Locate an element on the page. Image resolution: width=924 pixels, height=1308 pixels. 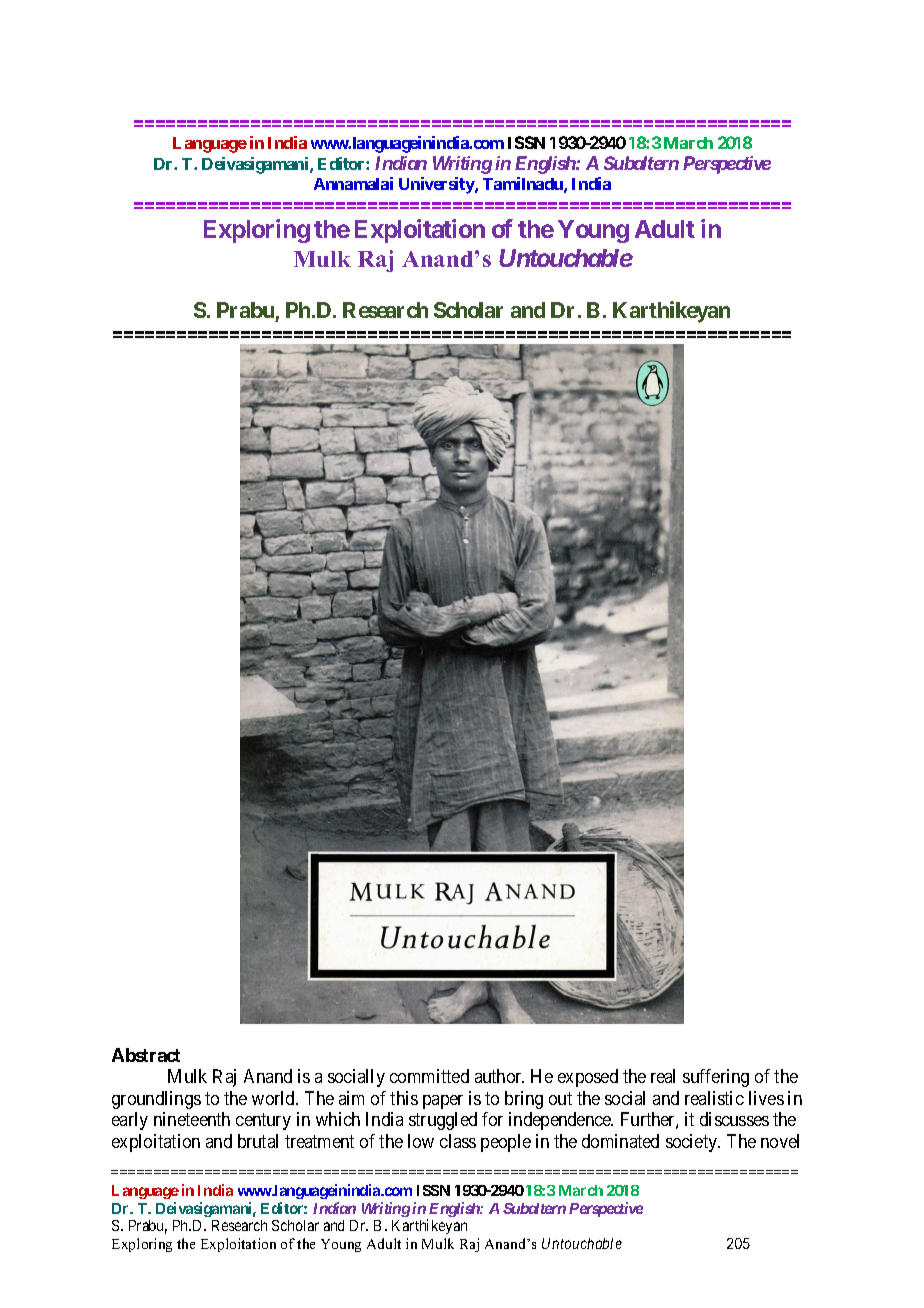
struggled is located at coordinates (443, 1121).
